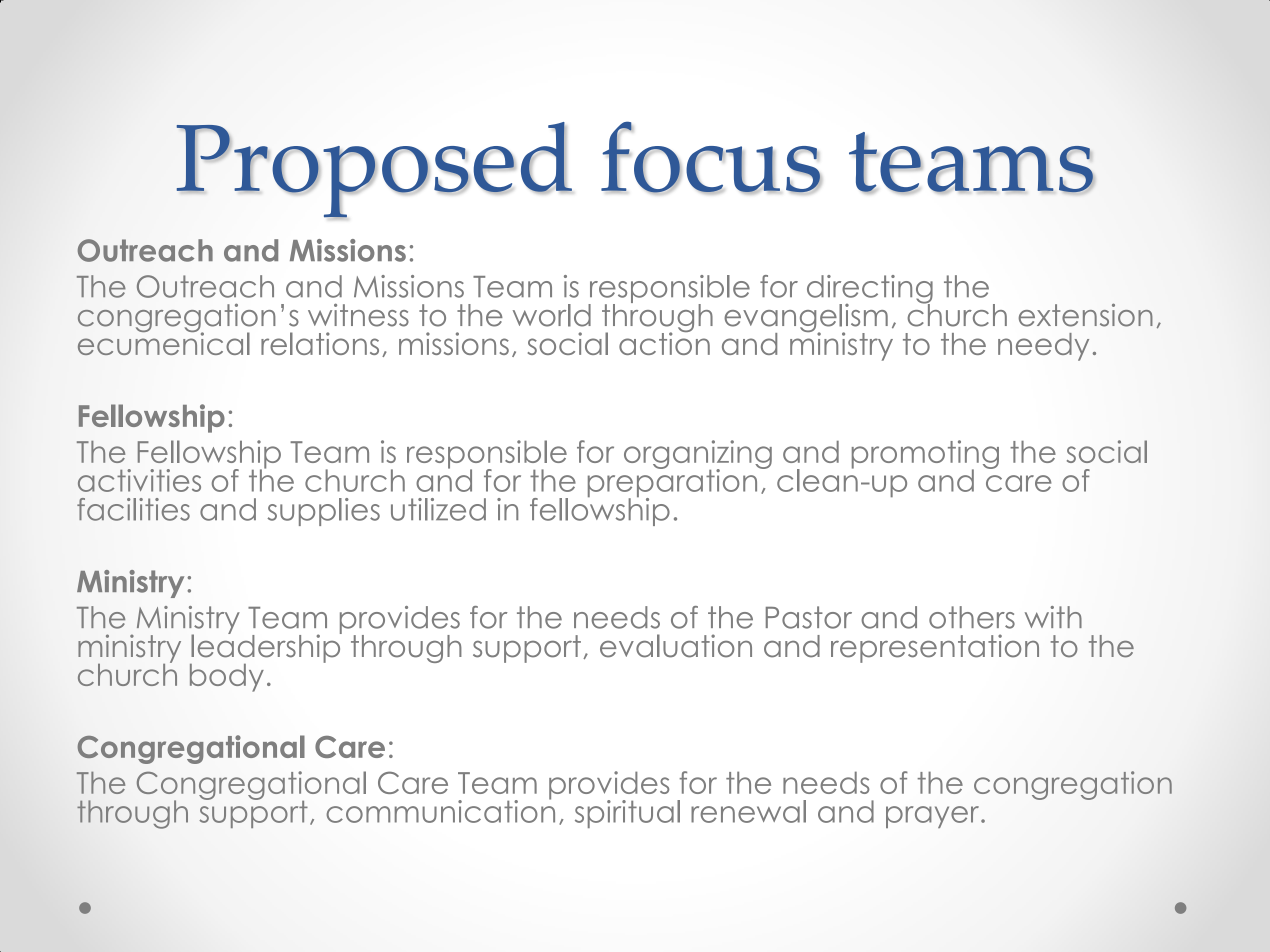 The width and height of the document is (1270, 952). Describe the element at coordinates (1086, 315) in the document. I see `extension` at that location.
